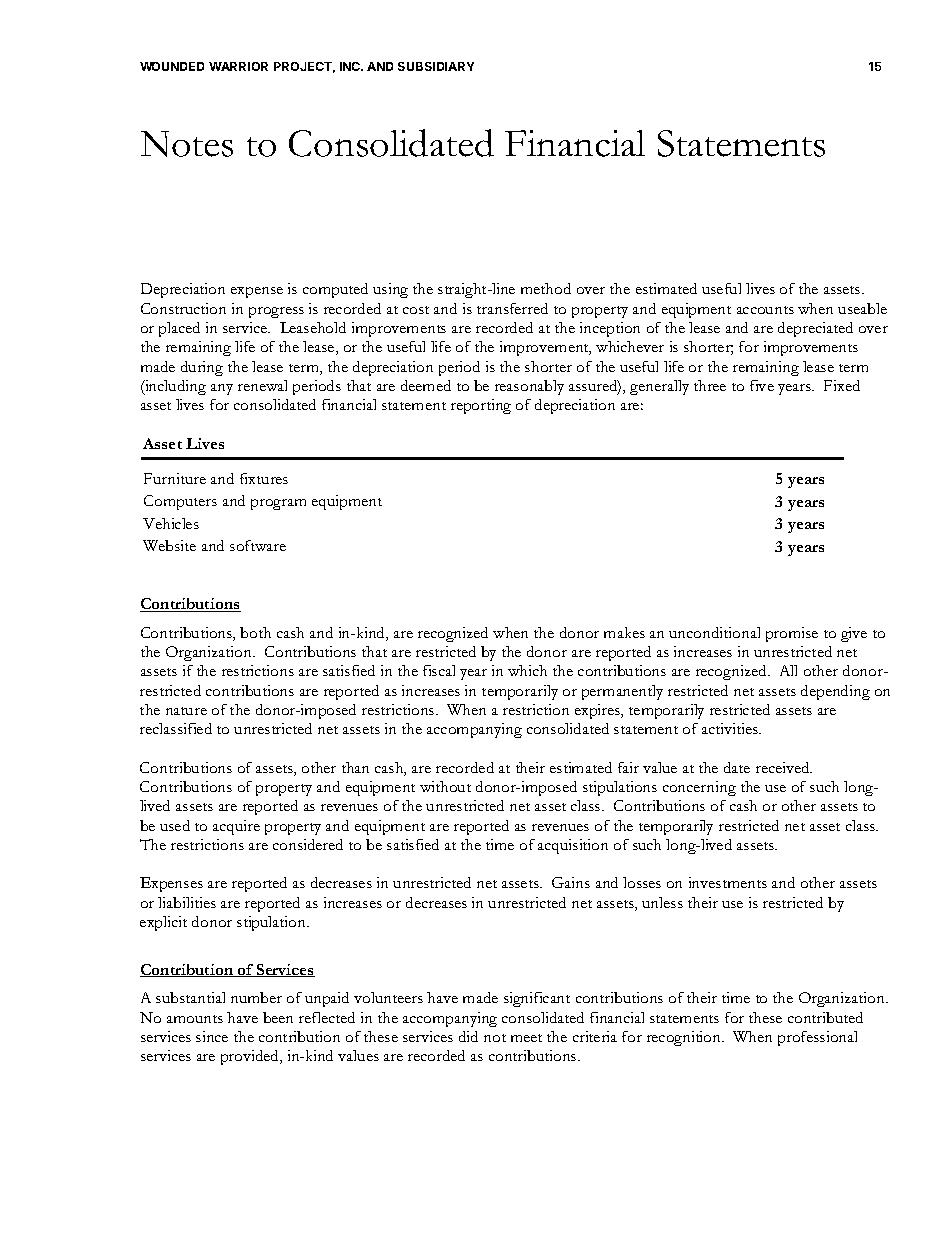 The height and width of the screenshot is (1233, 952). I want to click on activities, so click(731, 728).
